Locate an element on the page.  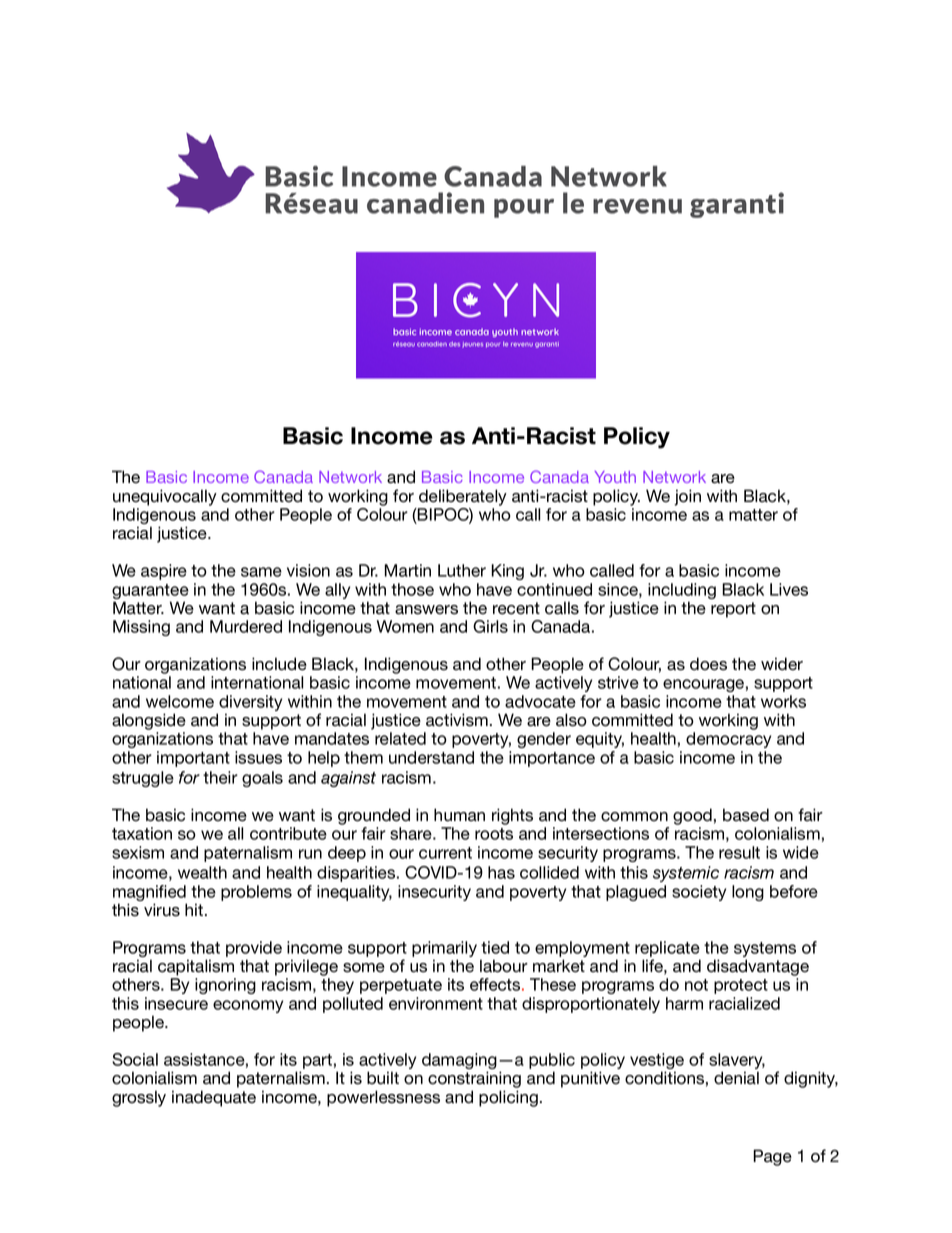
same is located at coordinates (261, 572).
